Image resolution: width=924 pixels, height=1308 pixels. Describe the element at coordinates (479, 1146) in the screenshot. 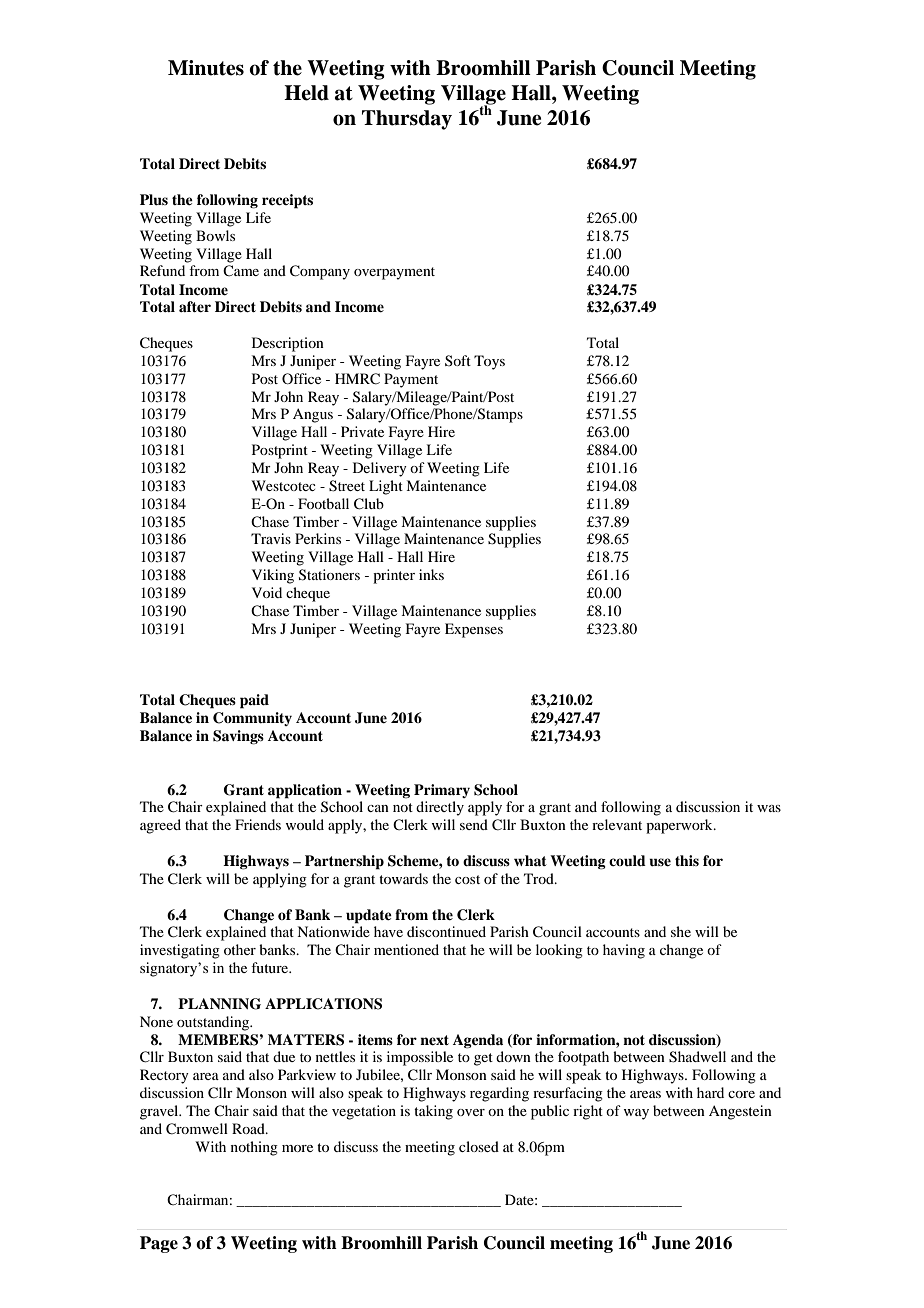

I see `closed` at that location.
